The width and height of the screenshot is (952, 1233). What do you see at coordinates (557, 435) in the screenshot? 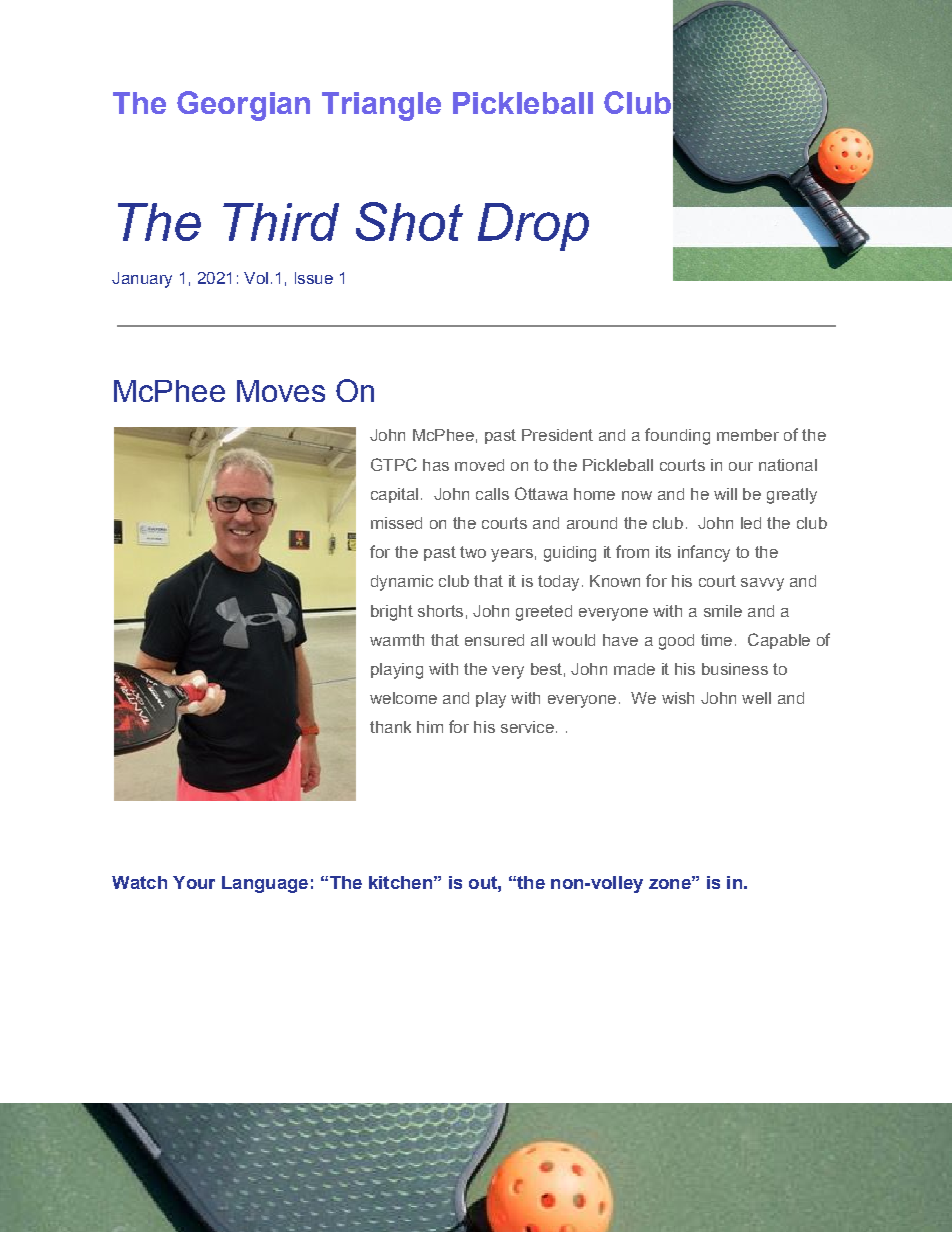
I see `President` at bounding box center [557, 435].
